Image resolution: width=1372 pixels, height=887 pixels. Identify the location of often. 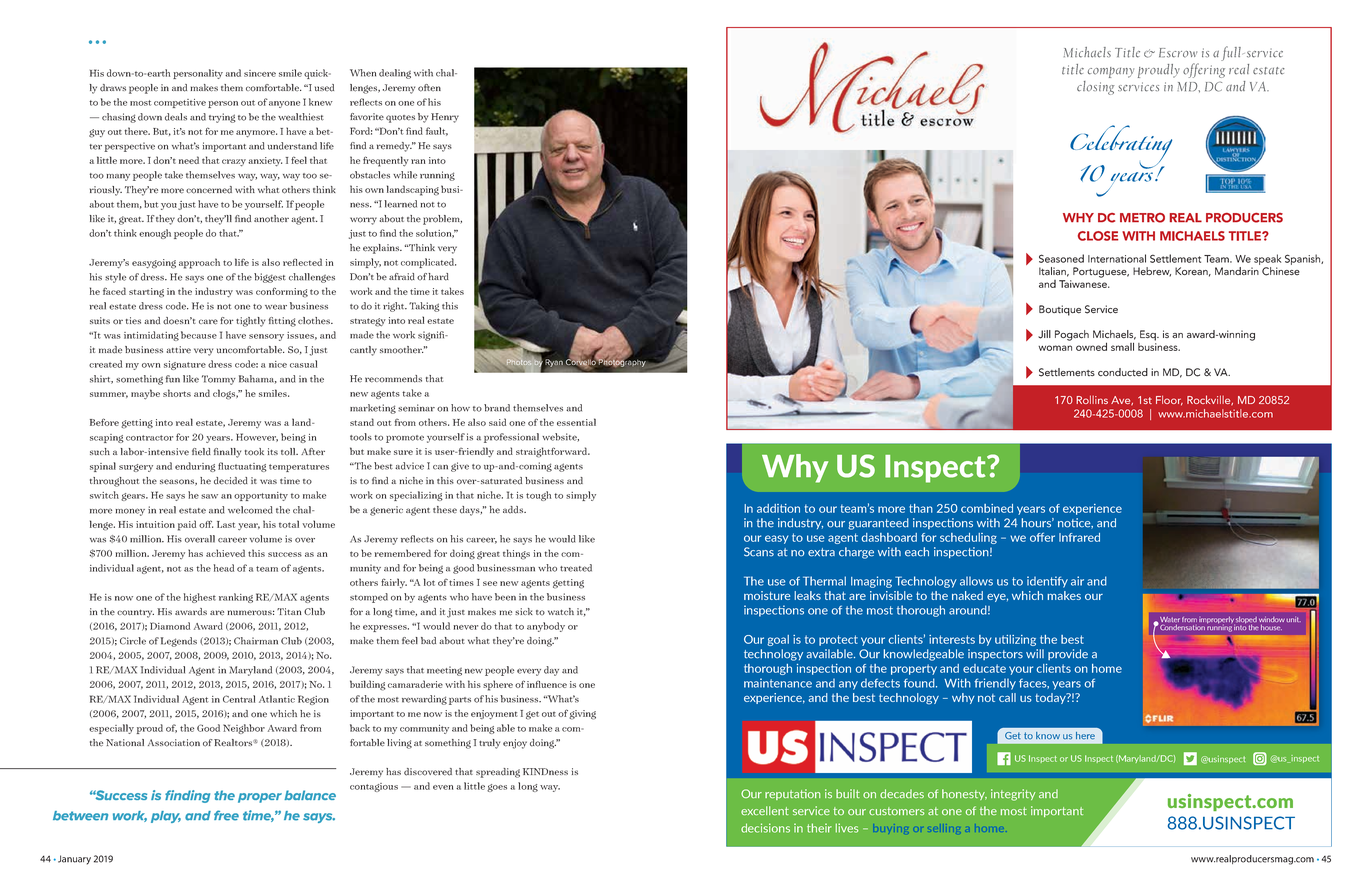
(429, 88).
